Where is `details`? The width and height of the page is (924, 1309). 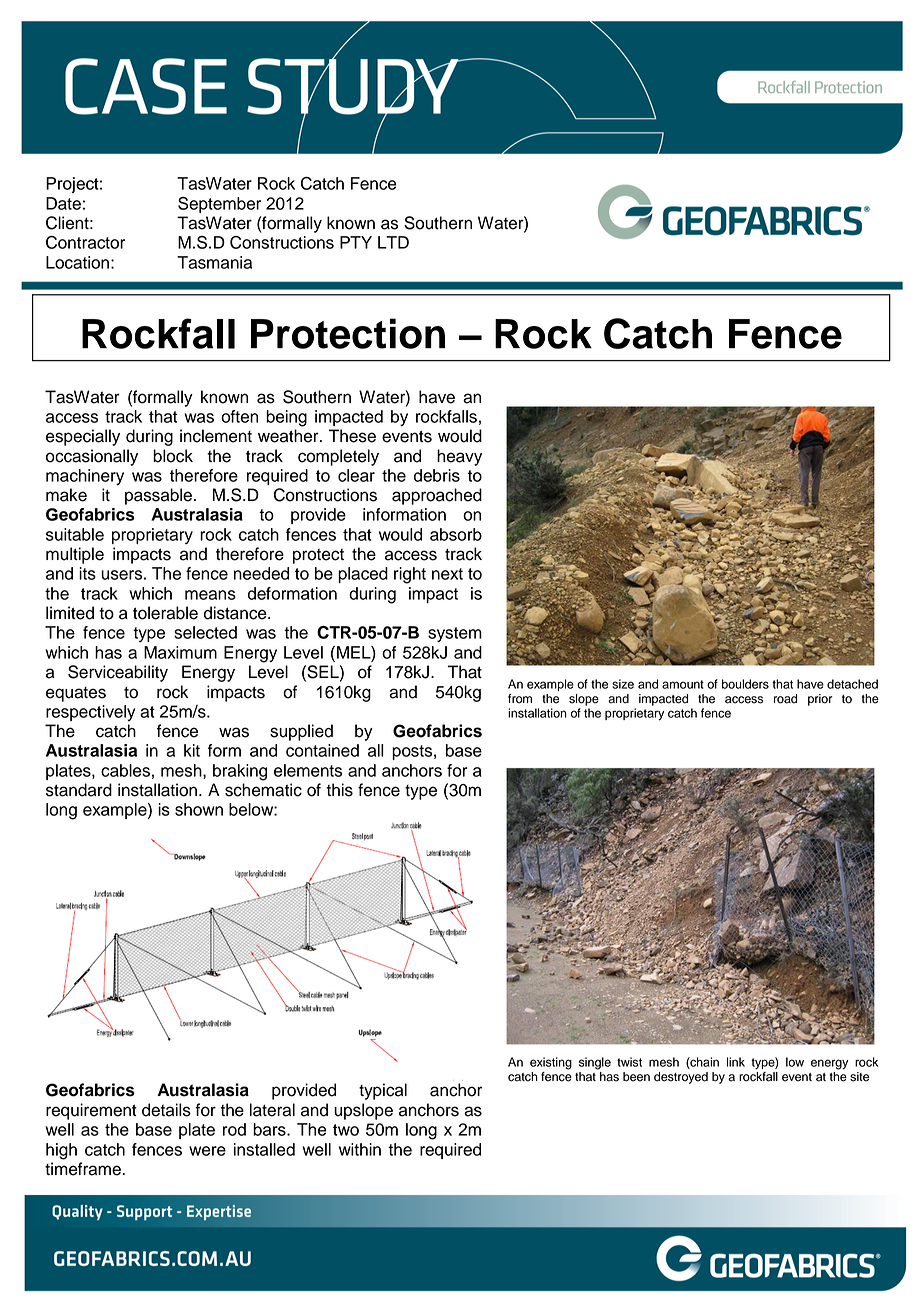 details is located at coordinates (166, 1110).
